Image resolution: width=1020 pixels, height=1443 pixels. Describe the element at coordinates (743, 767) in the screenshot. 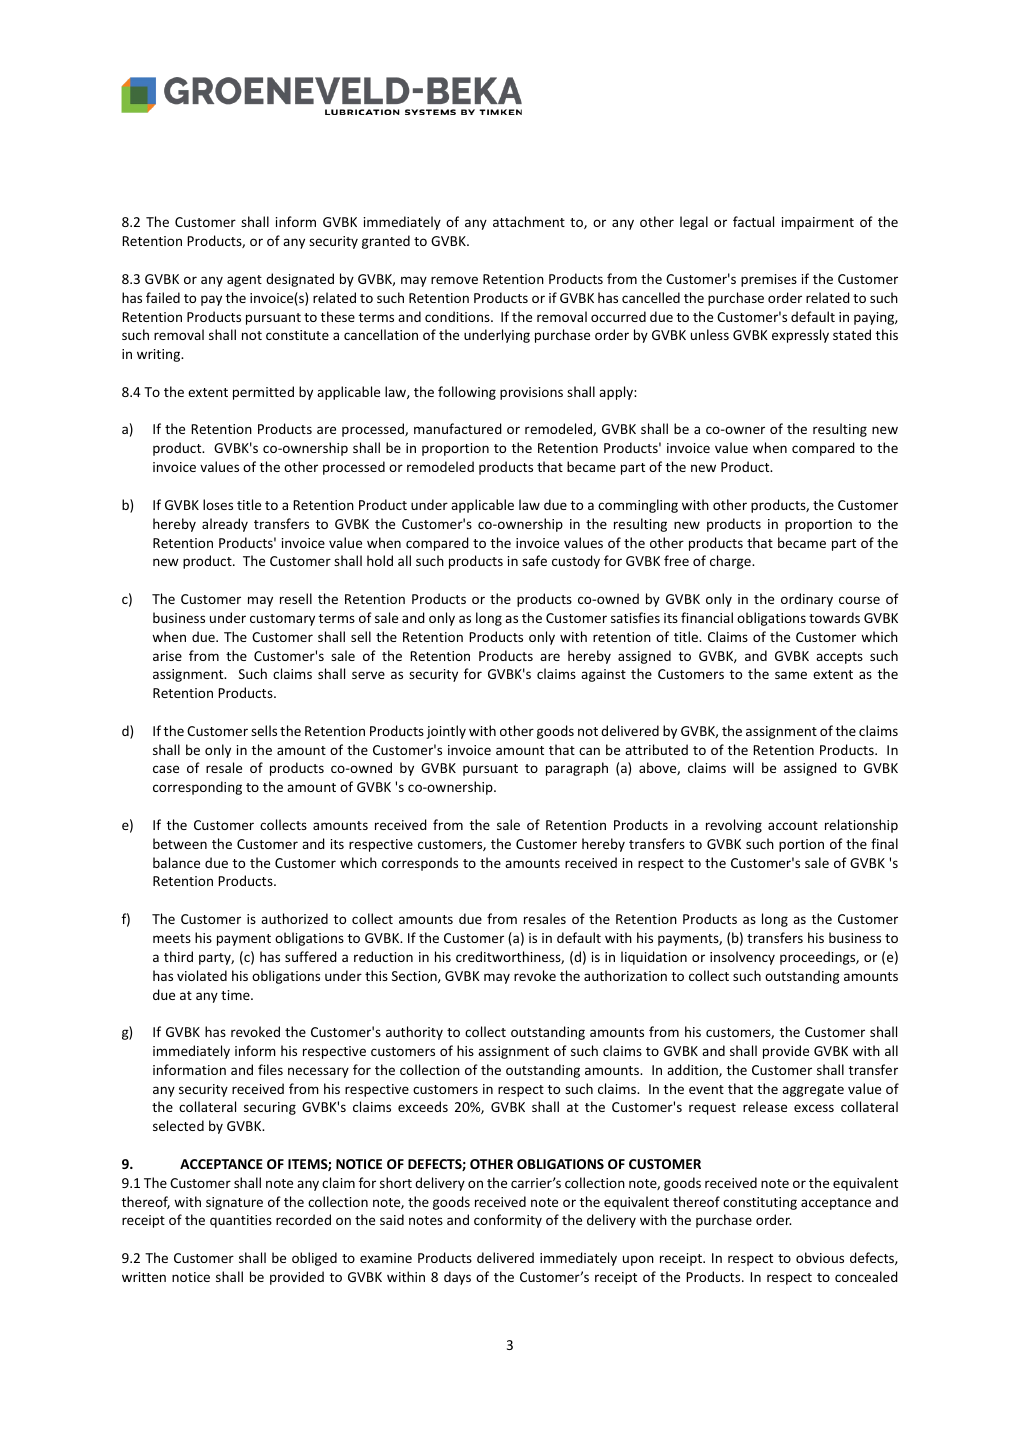

I see `will` at that location.
